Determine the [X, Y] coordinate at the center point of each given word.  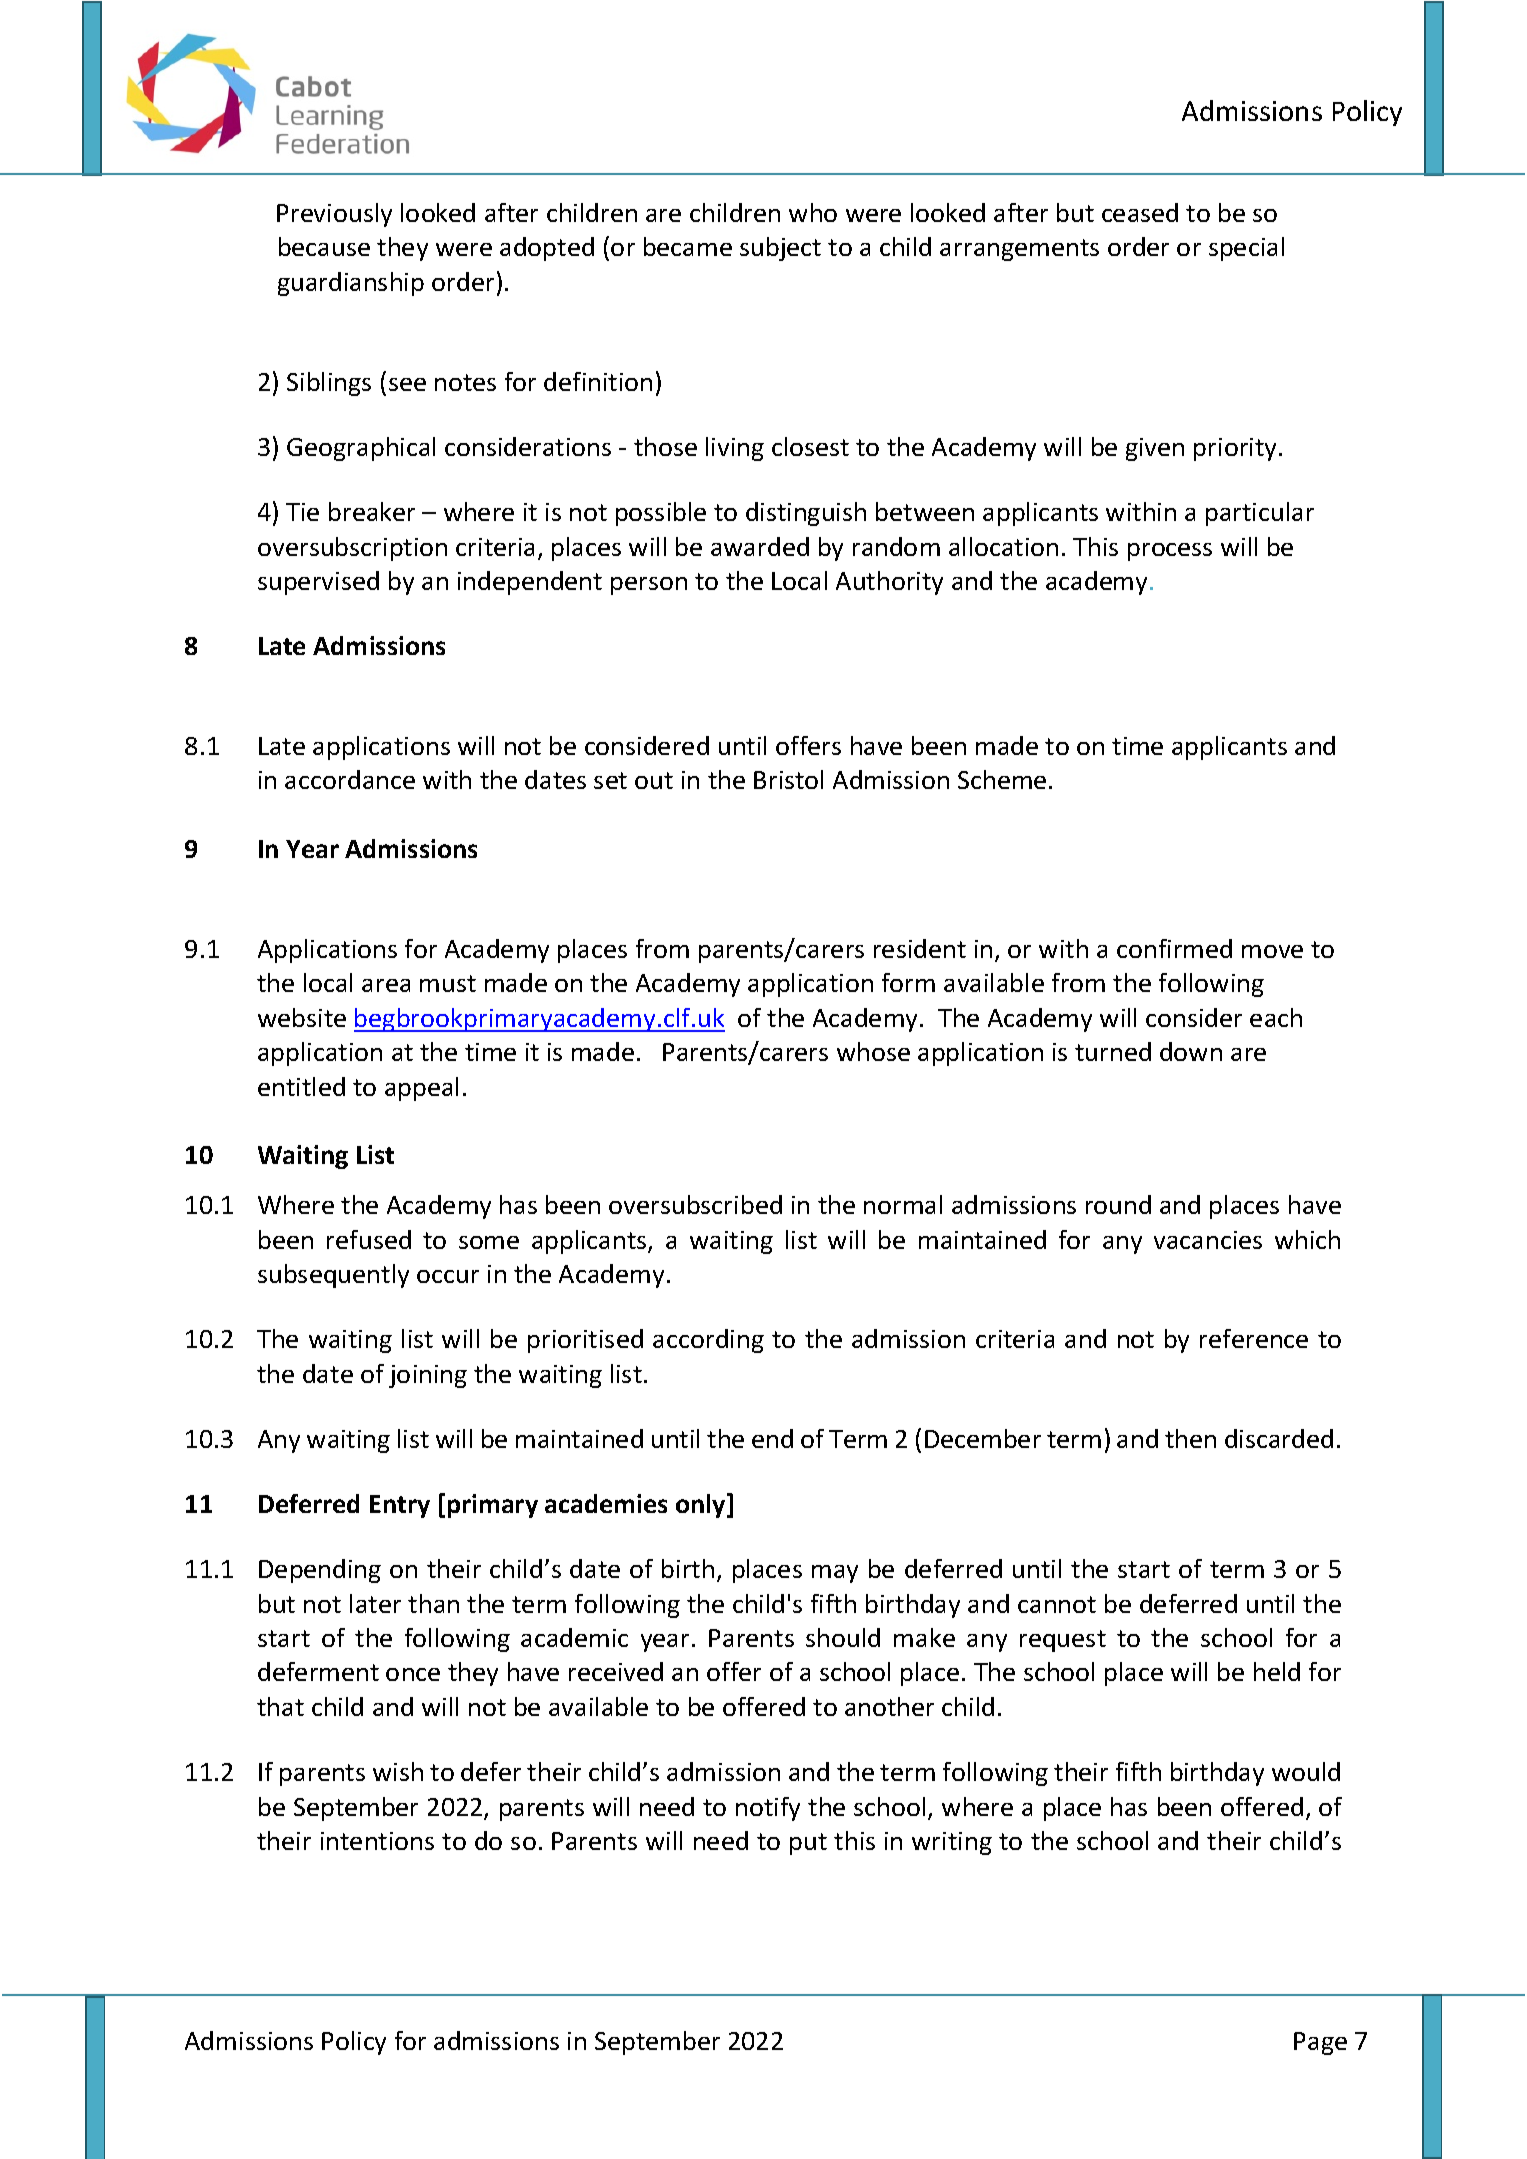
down [1191, 1051]
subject [780, 249]
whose [873, 1051]
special [1246, 249]
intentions [377, 1841]
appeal [421, 1089]
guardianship [351, 284]
